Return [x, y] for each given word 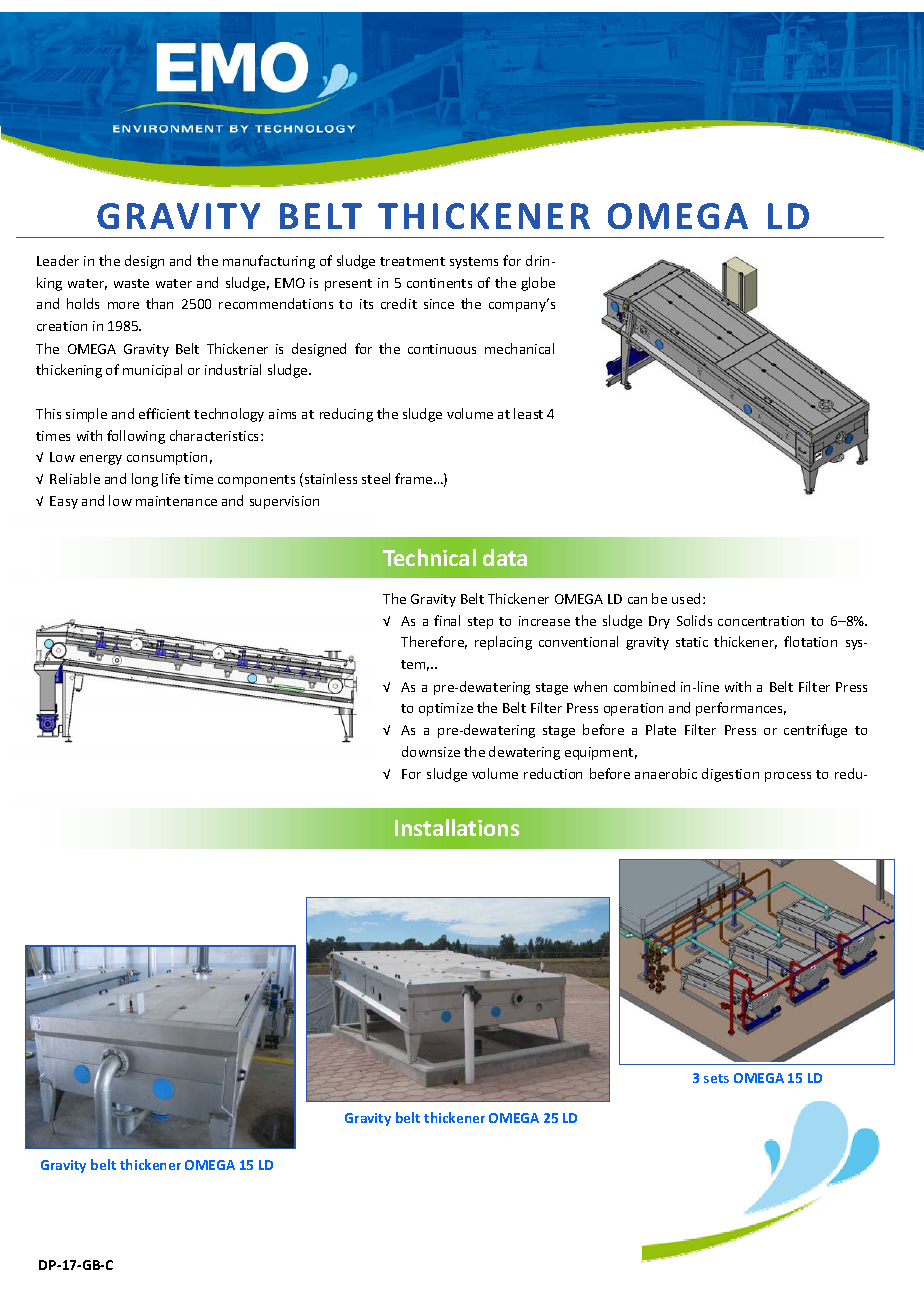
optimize [446, 709]
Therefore [434, 642]
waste [131, 283]
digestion [730, 775]
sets [716, 1078]
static [692, 642]
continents [439, 283]
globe [538, 284]
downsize [431, 751]
